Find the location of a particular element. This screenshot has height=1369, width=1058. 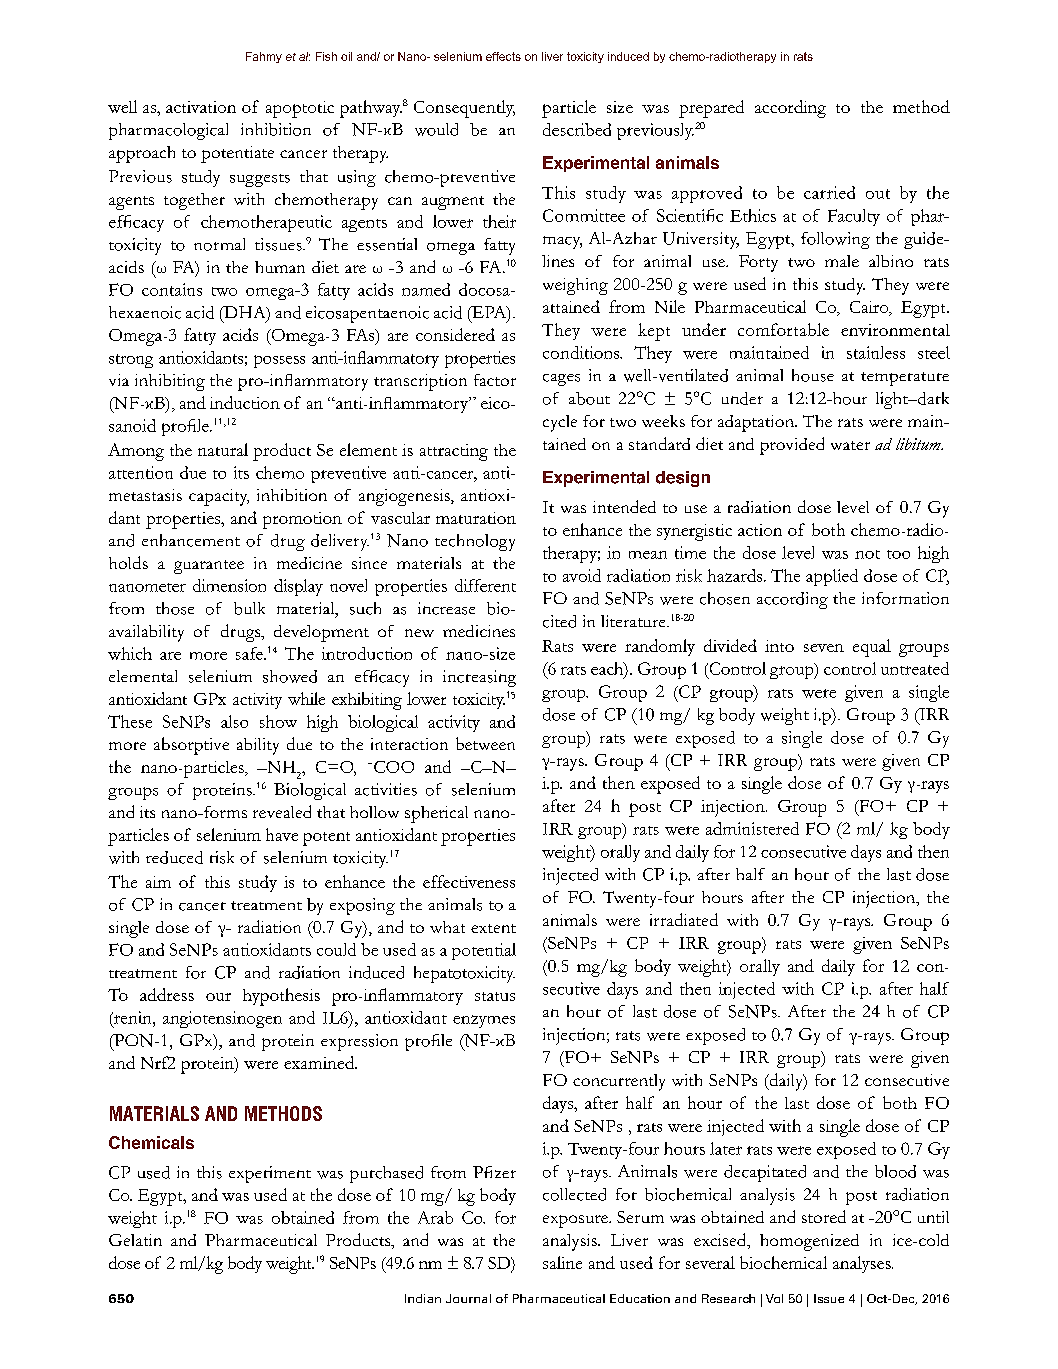

saline is located at coordinates (562, 1262).
